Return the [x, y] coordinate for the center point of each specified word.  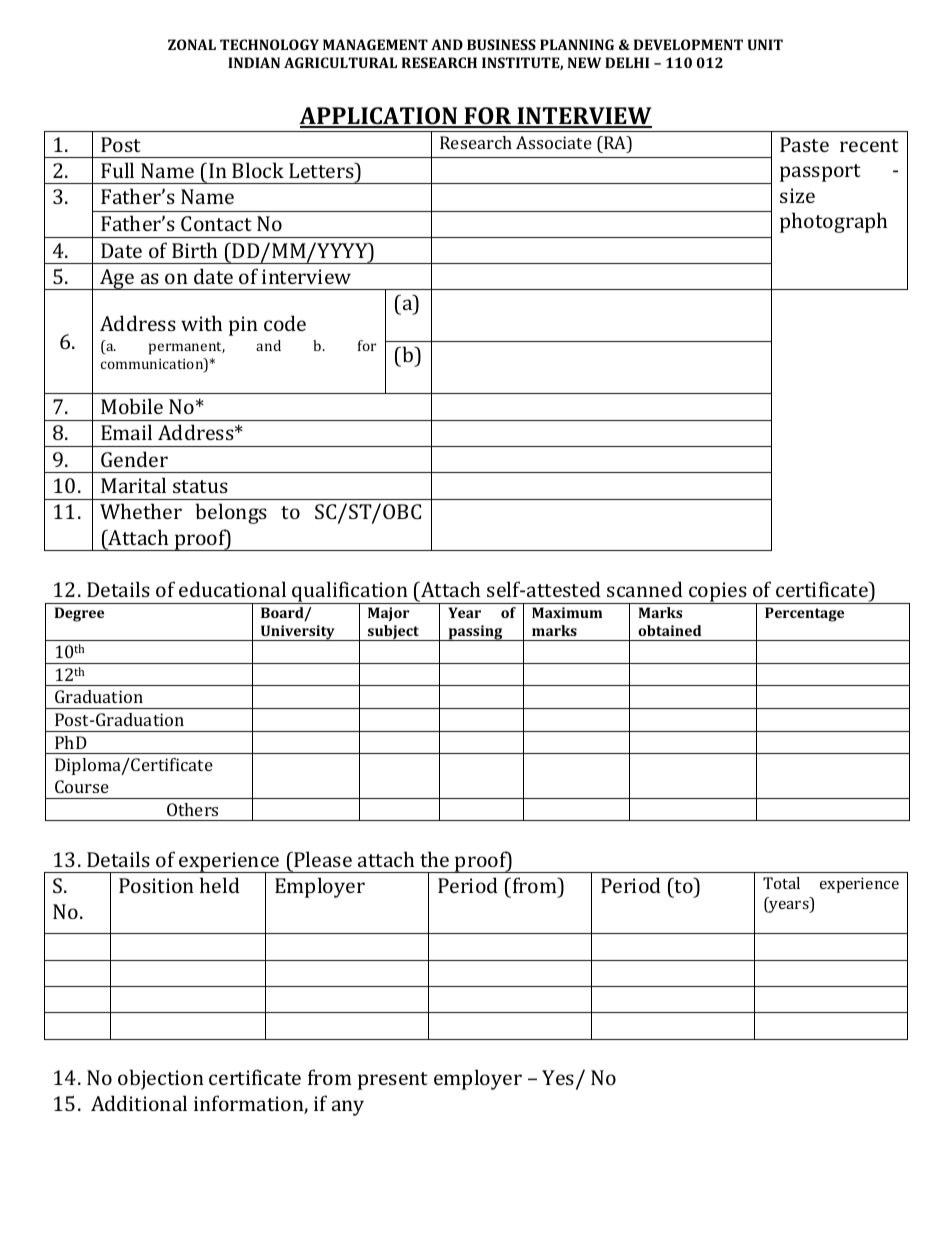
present [393, 1081]
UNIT [765, 44]
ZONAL [192, 44]
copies [718, 593]
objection [161, 1079]
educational [232, 589]
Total [781, 883]
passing [475, 633]
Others [192, 809]
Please [322, 859]
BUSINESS [501, 44]
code [285, 323]
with [201, 323]
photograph [833, 222]
